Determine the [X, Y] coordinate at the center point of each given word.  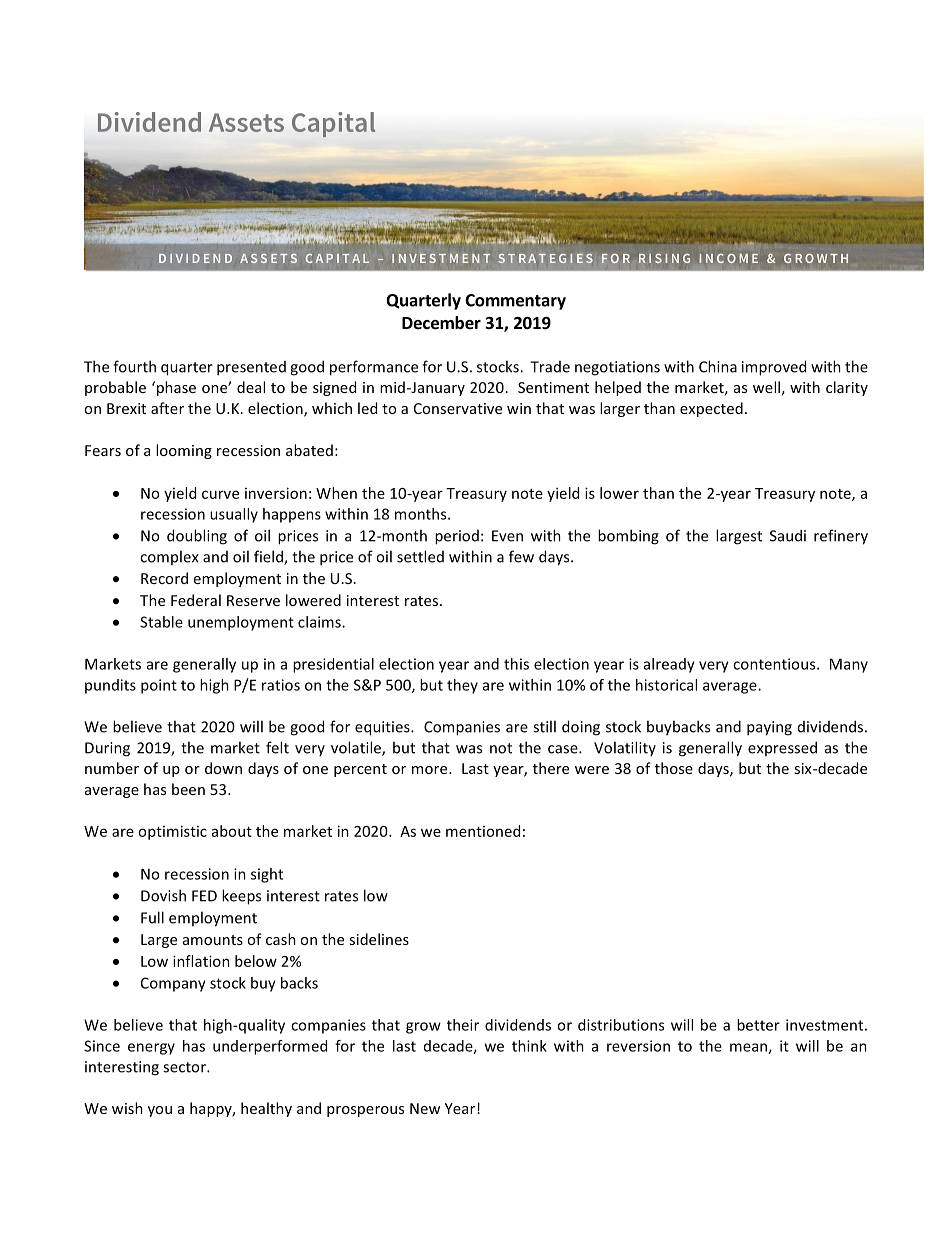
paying [769, 728]
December [441, 323]
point [159, 686]
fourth [134, 366]
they [462, 686]
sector [185, 1067]
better [758, 1025]
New [425, 1108]
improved [774, 368]
